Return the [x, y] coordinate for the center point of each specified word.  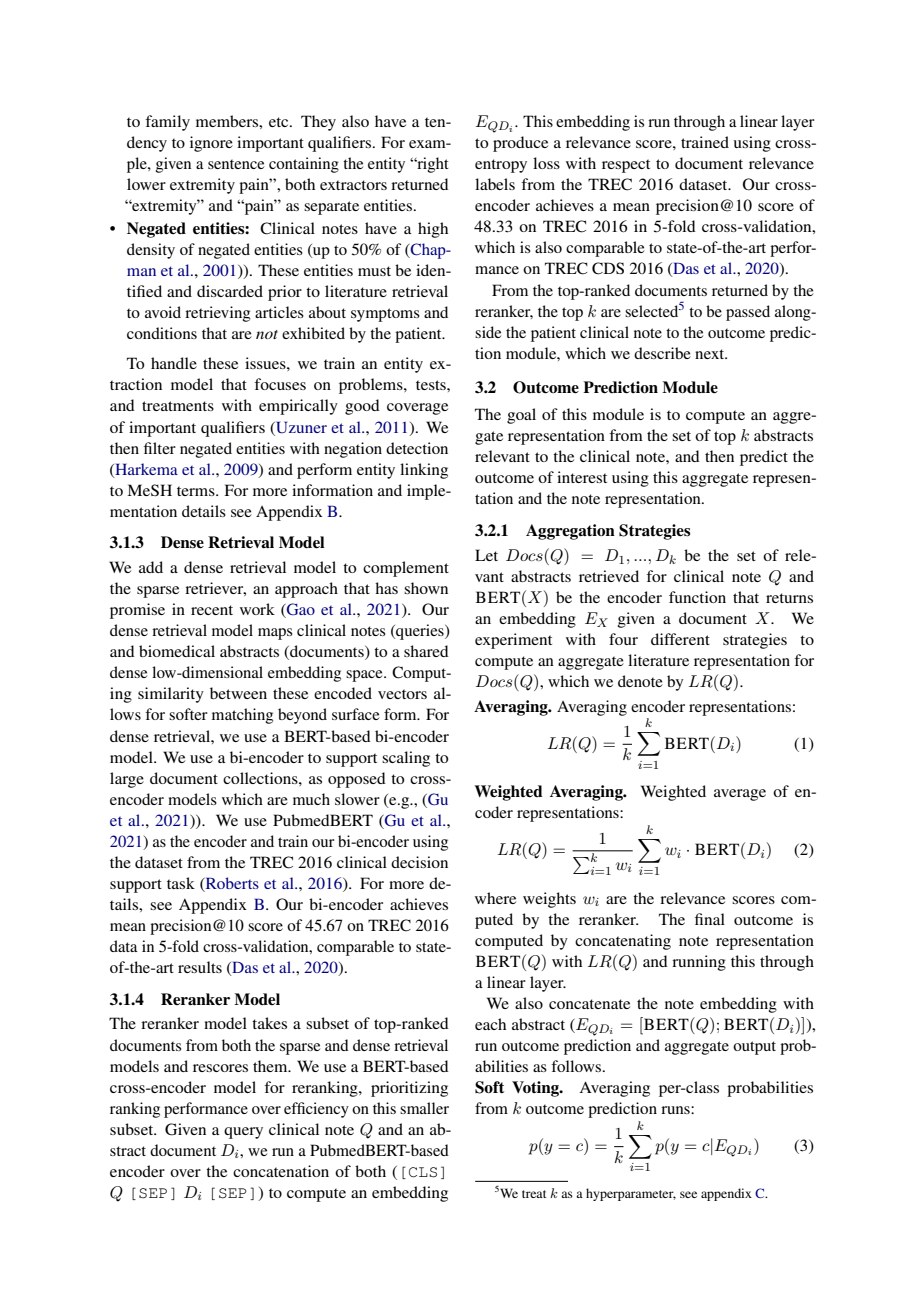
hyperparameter [631, 1194]
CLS [423, 1172]
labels [495, 184]
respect [626, 166]
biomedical [177, 651]
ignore [211, 144]
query [243, 1133]
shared [426, 651]
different [680, 639]
